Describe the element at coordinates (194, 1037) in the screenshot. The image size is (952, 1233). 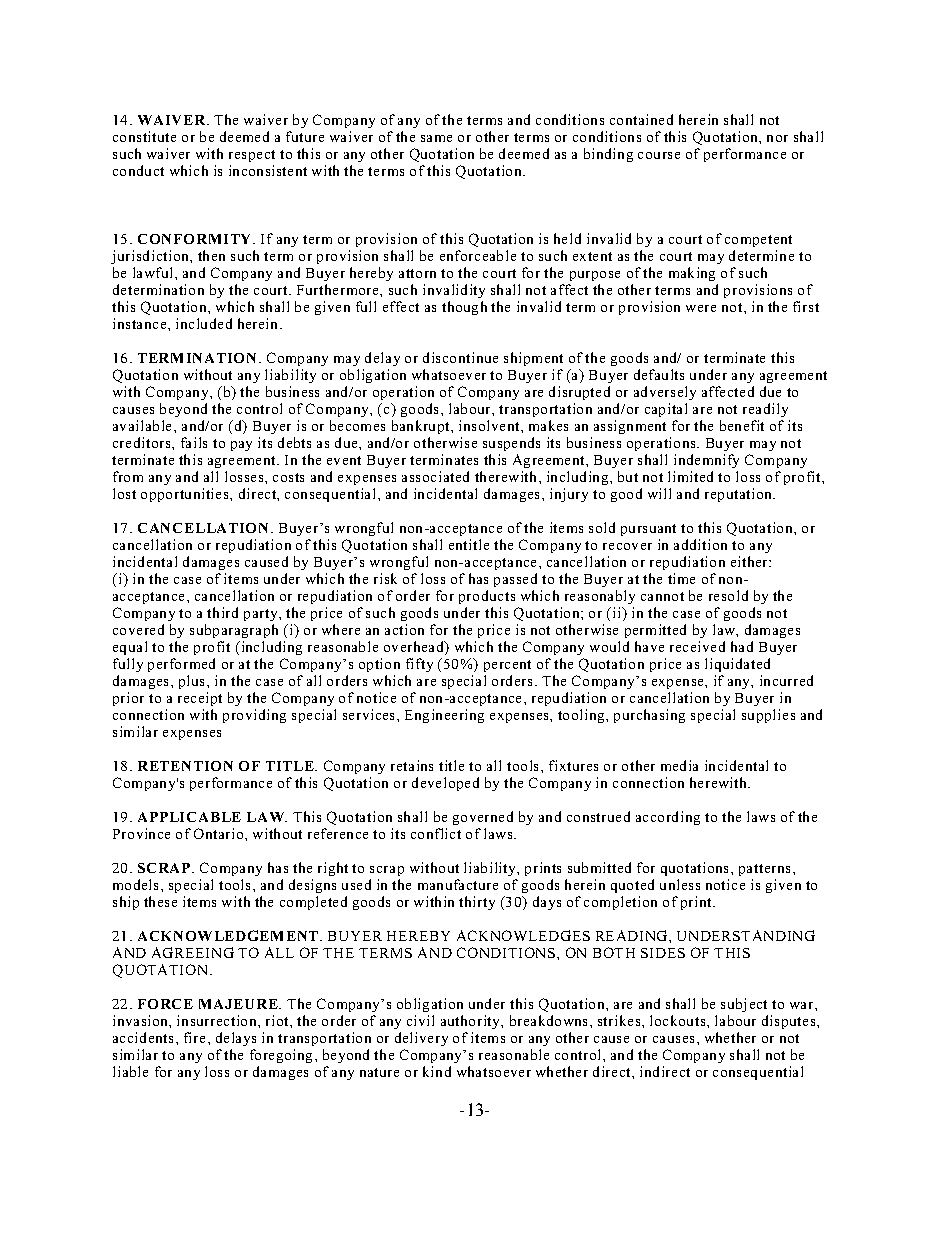
I see `fire` at that location.
